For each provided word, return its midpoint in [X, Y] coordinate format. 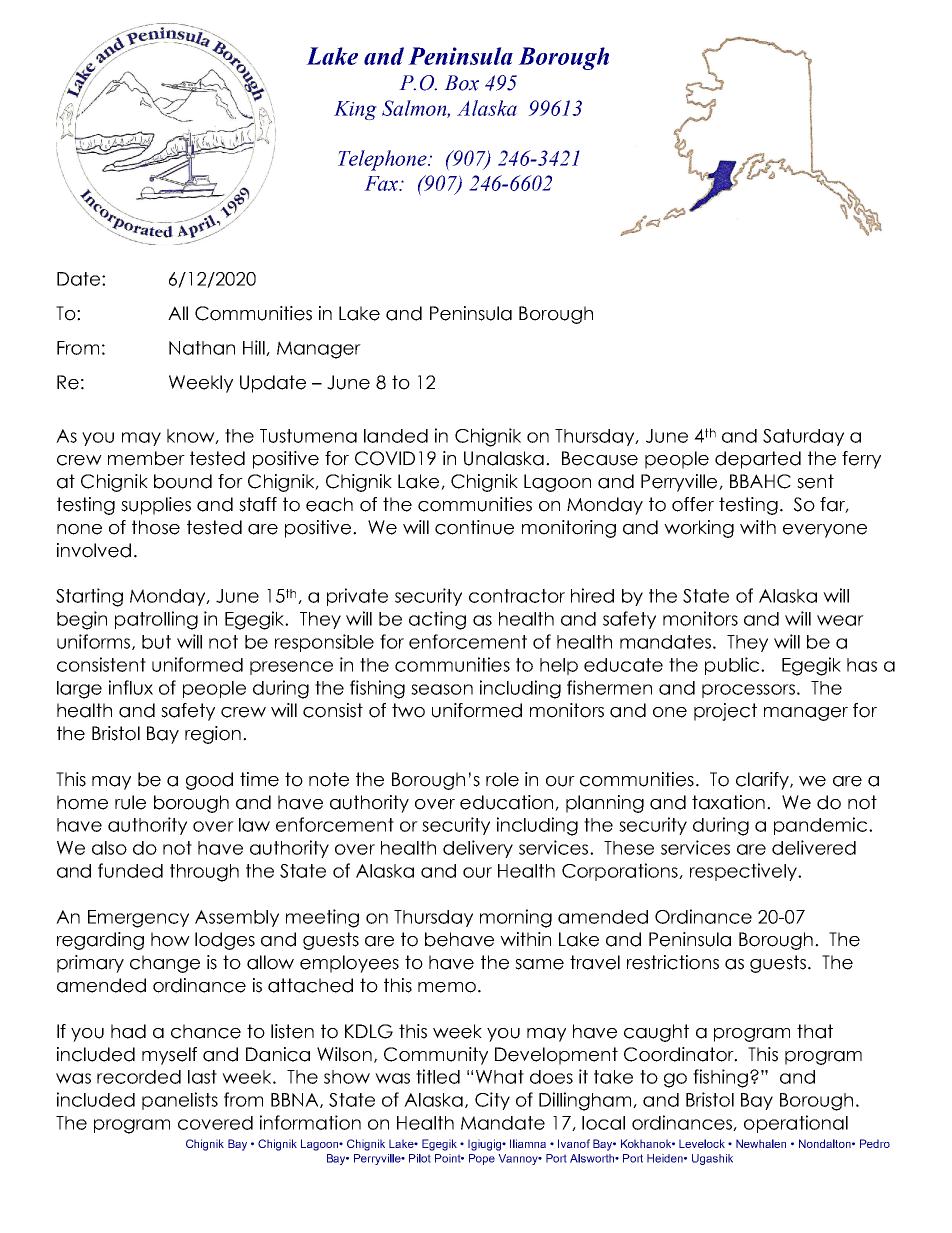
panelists [180, 1101]
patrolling [156, 620]
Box [461, 83]
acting [437, 620]
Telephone [383, 160]
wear [840, 620]
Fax [382, 183]
